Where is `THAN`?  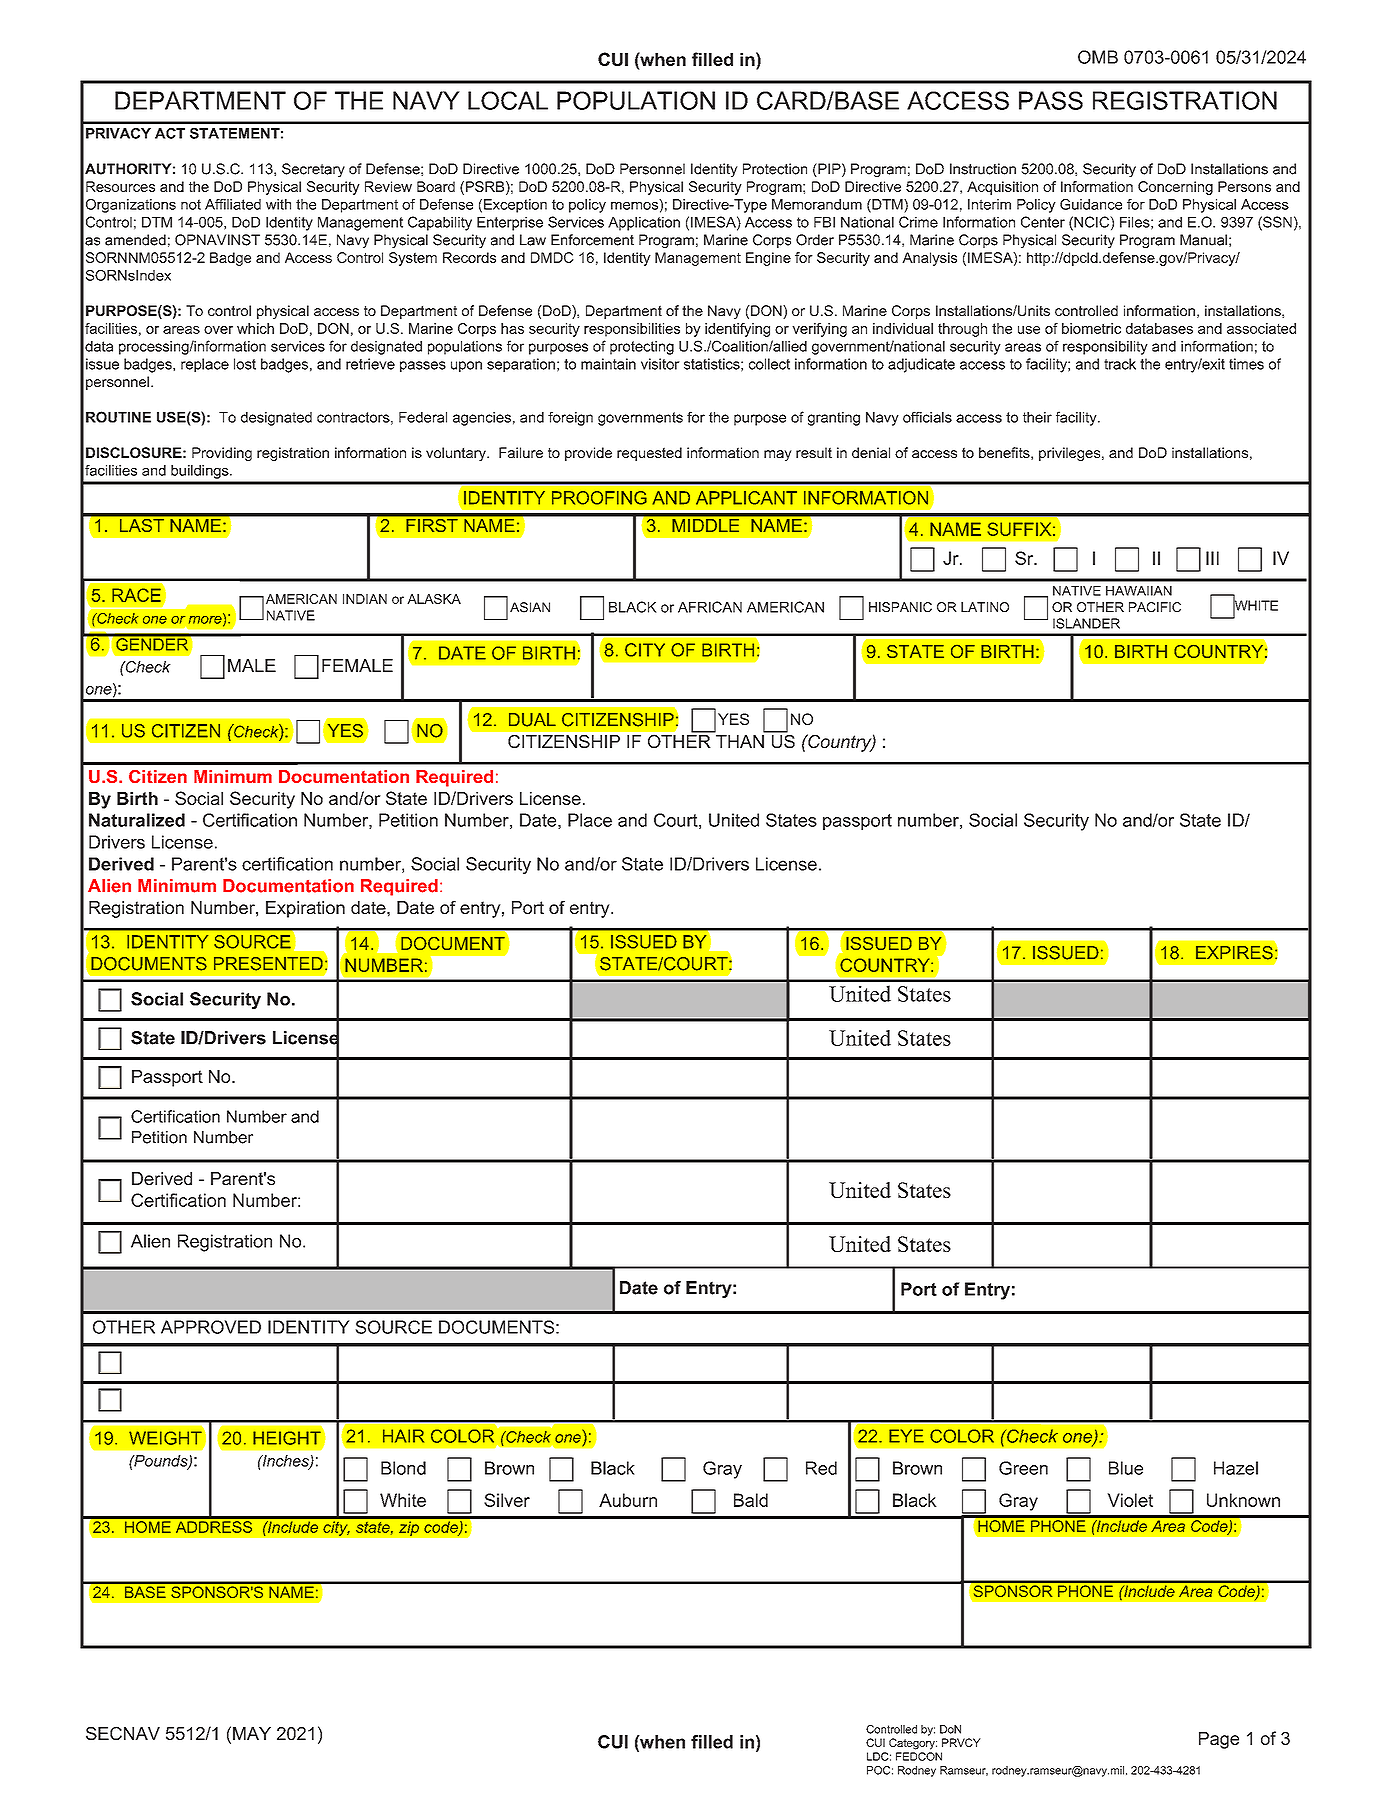 THAN is located at coordinates (740, 741).
